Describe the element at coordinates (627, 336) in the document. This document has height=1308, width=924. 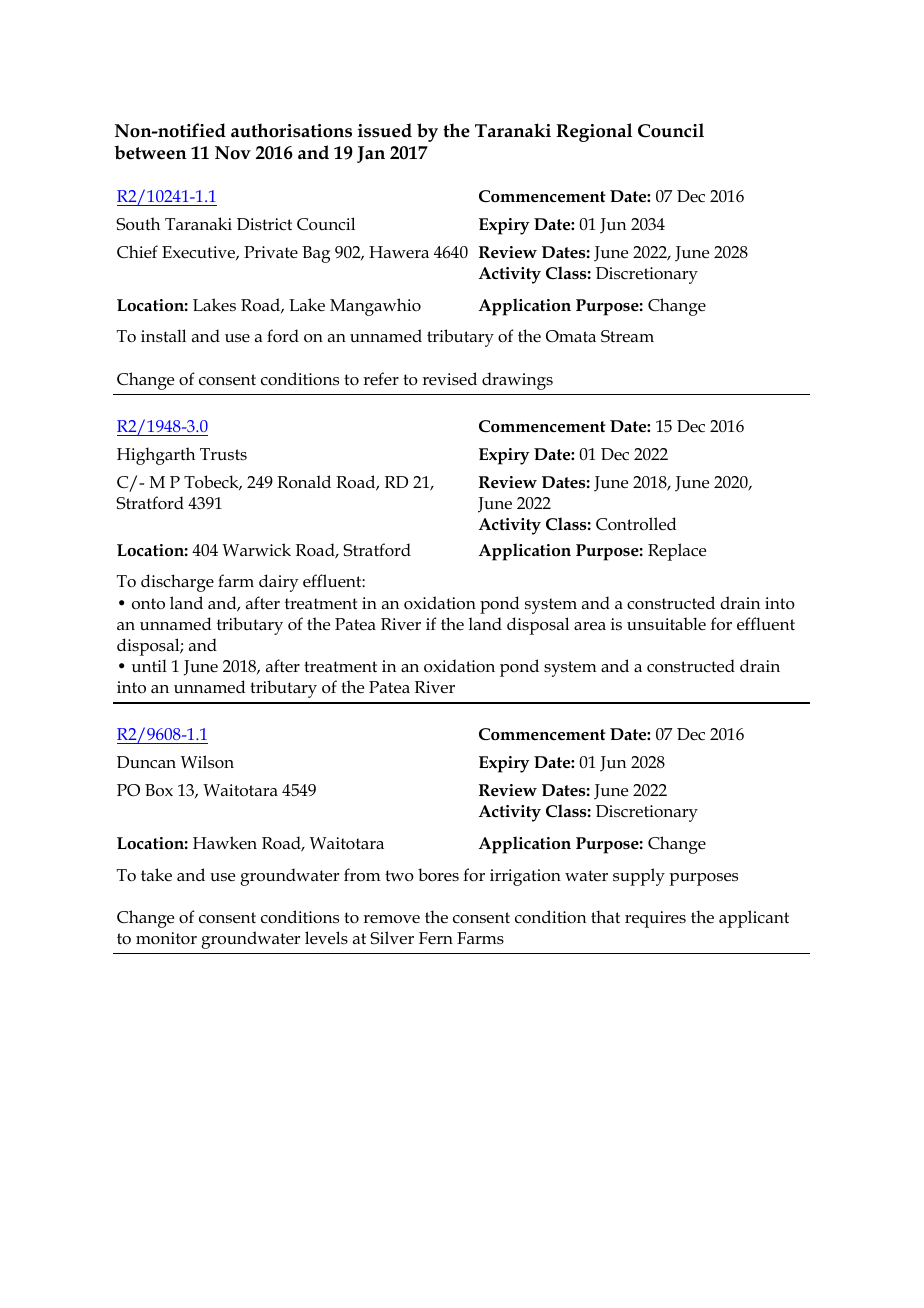
I see `Stream` at that location.
